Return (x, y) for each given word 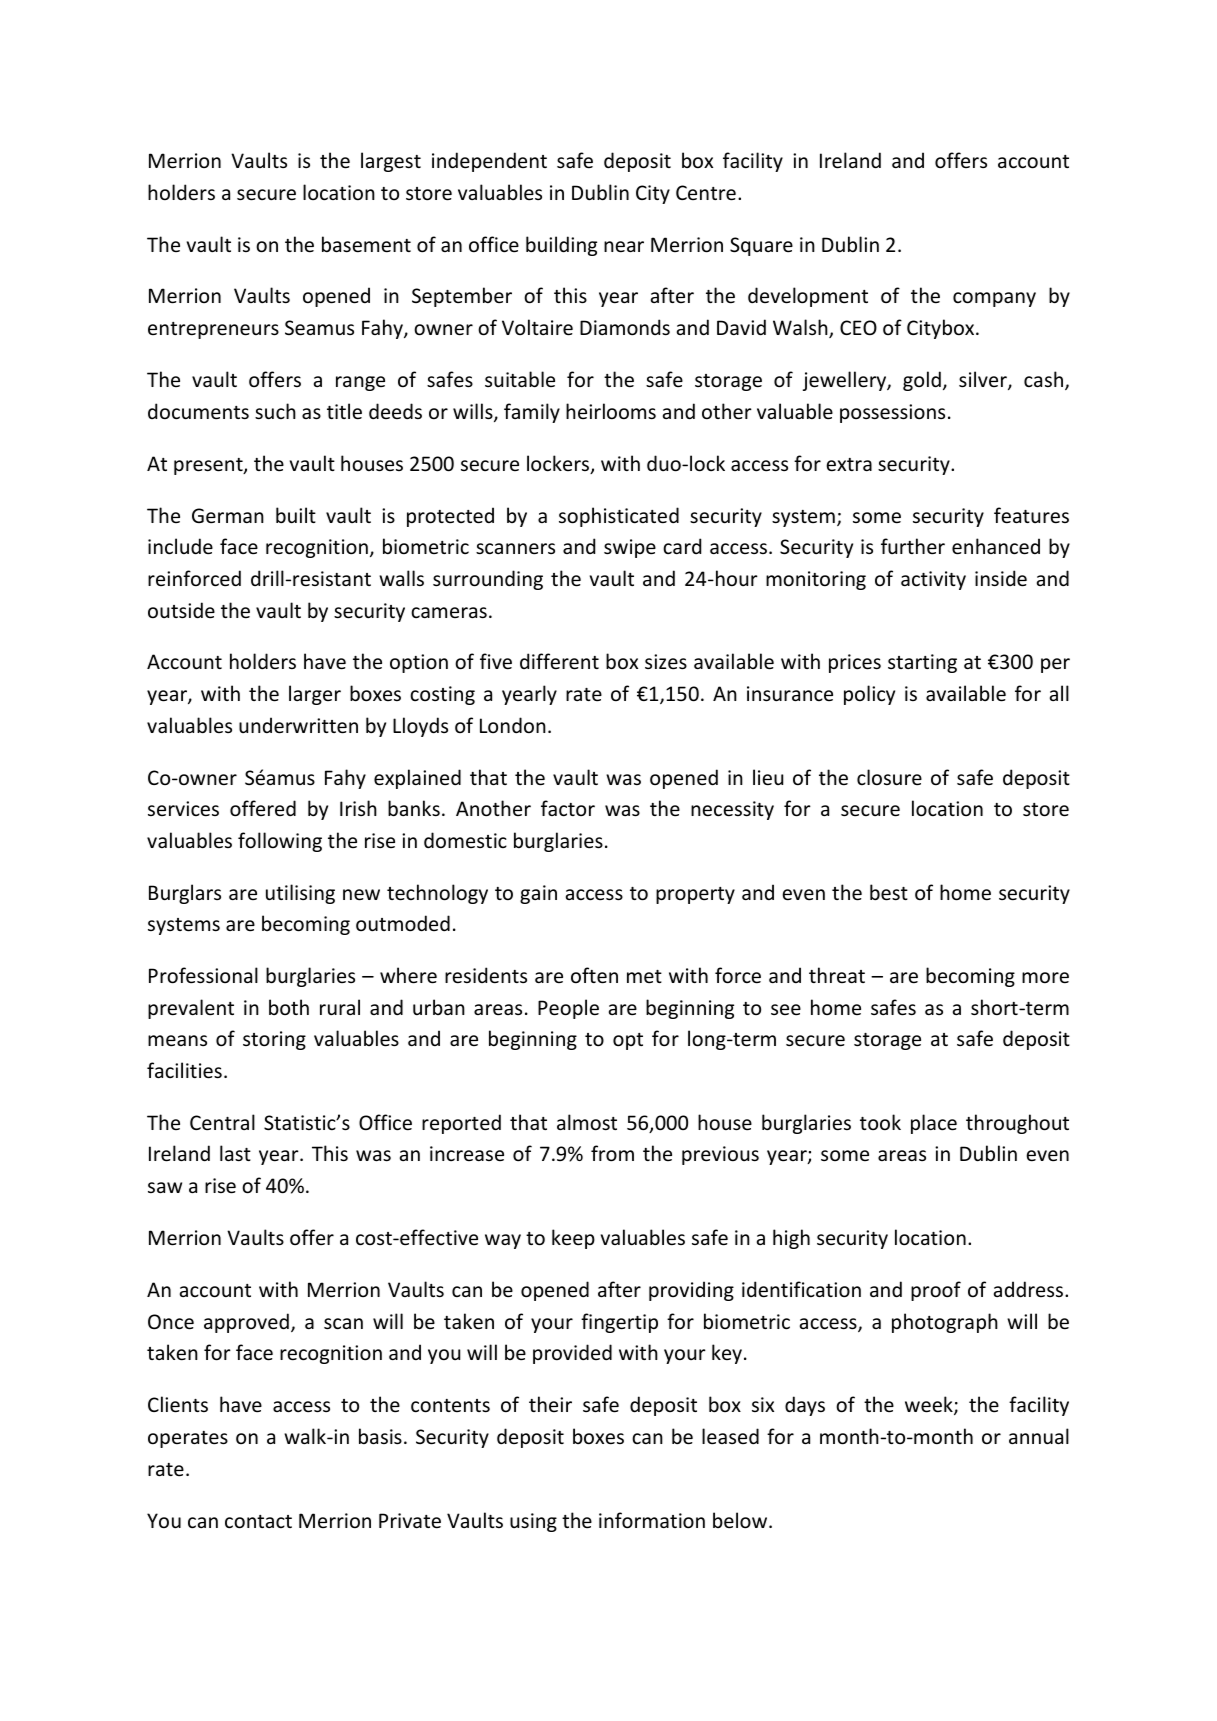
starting (922, 663)
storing (274, 1040)
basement (366, 244)
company (994, 299)
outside (181, 610)
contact (258, 1522)
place (934, 1124)
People (568, 1009)
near (624, 247)
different (559, 661)
